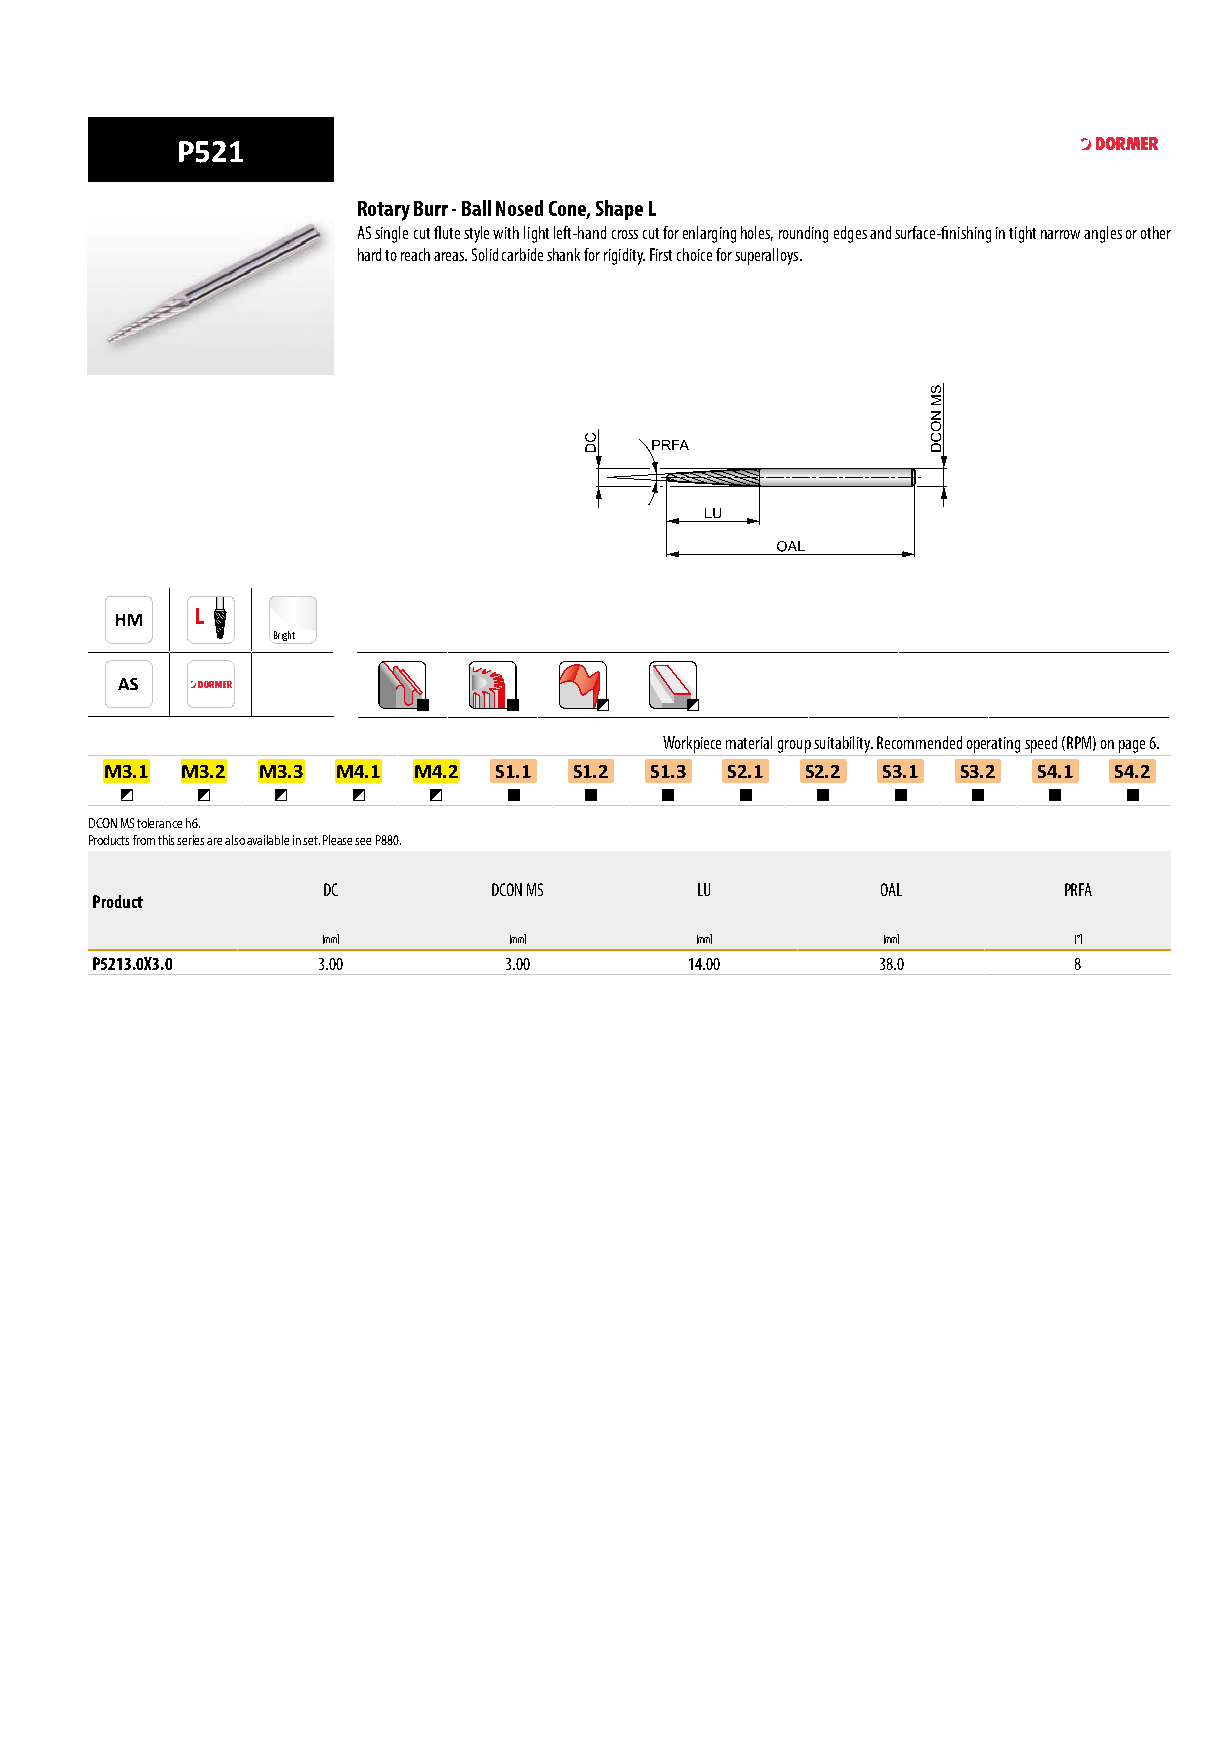  I want to click on rigidity, so click(624, 256).
